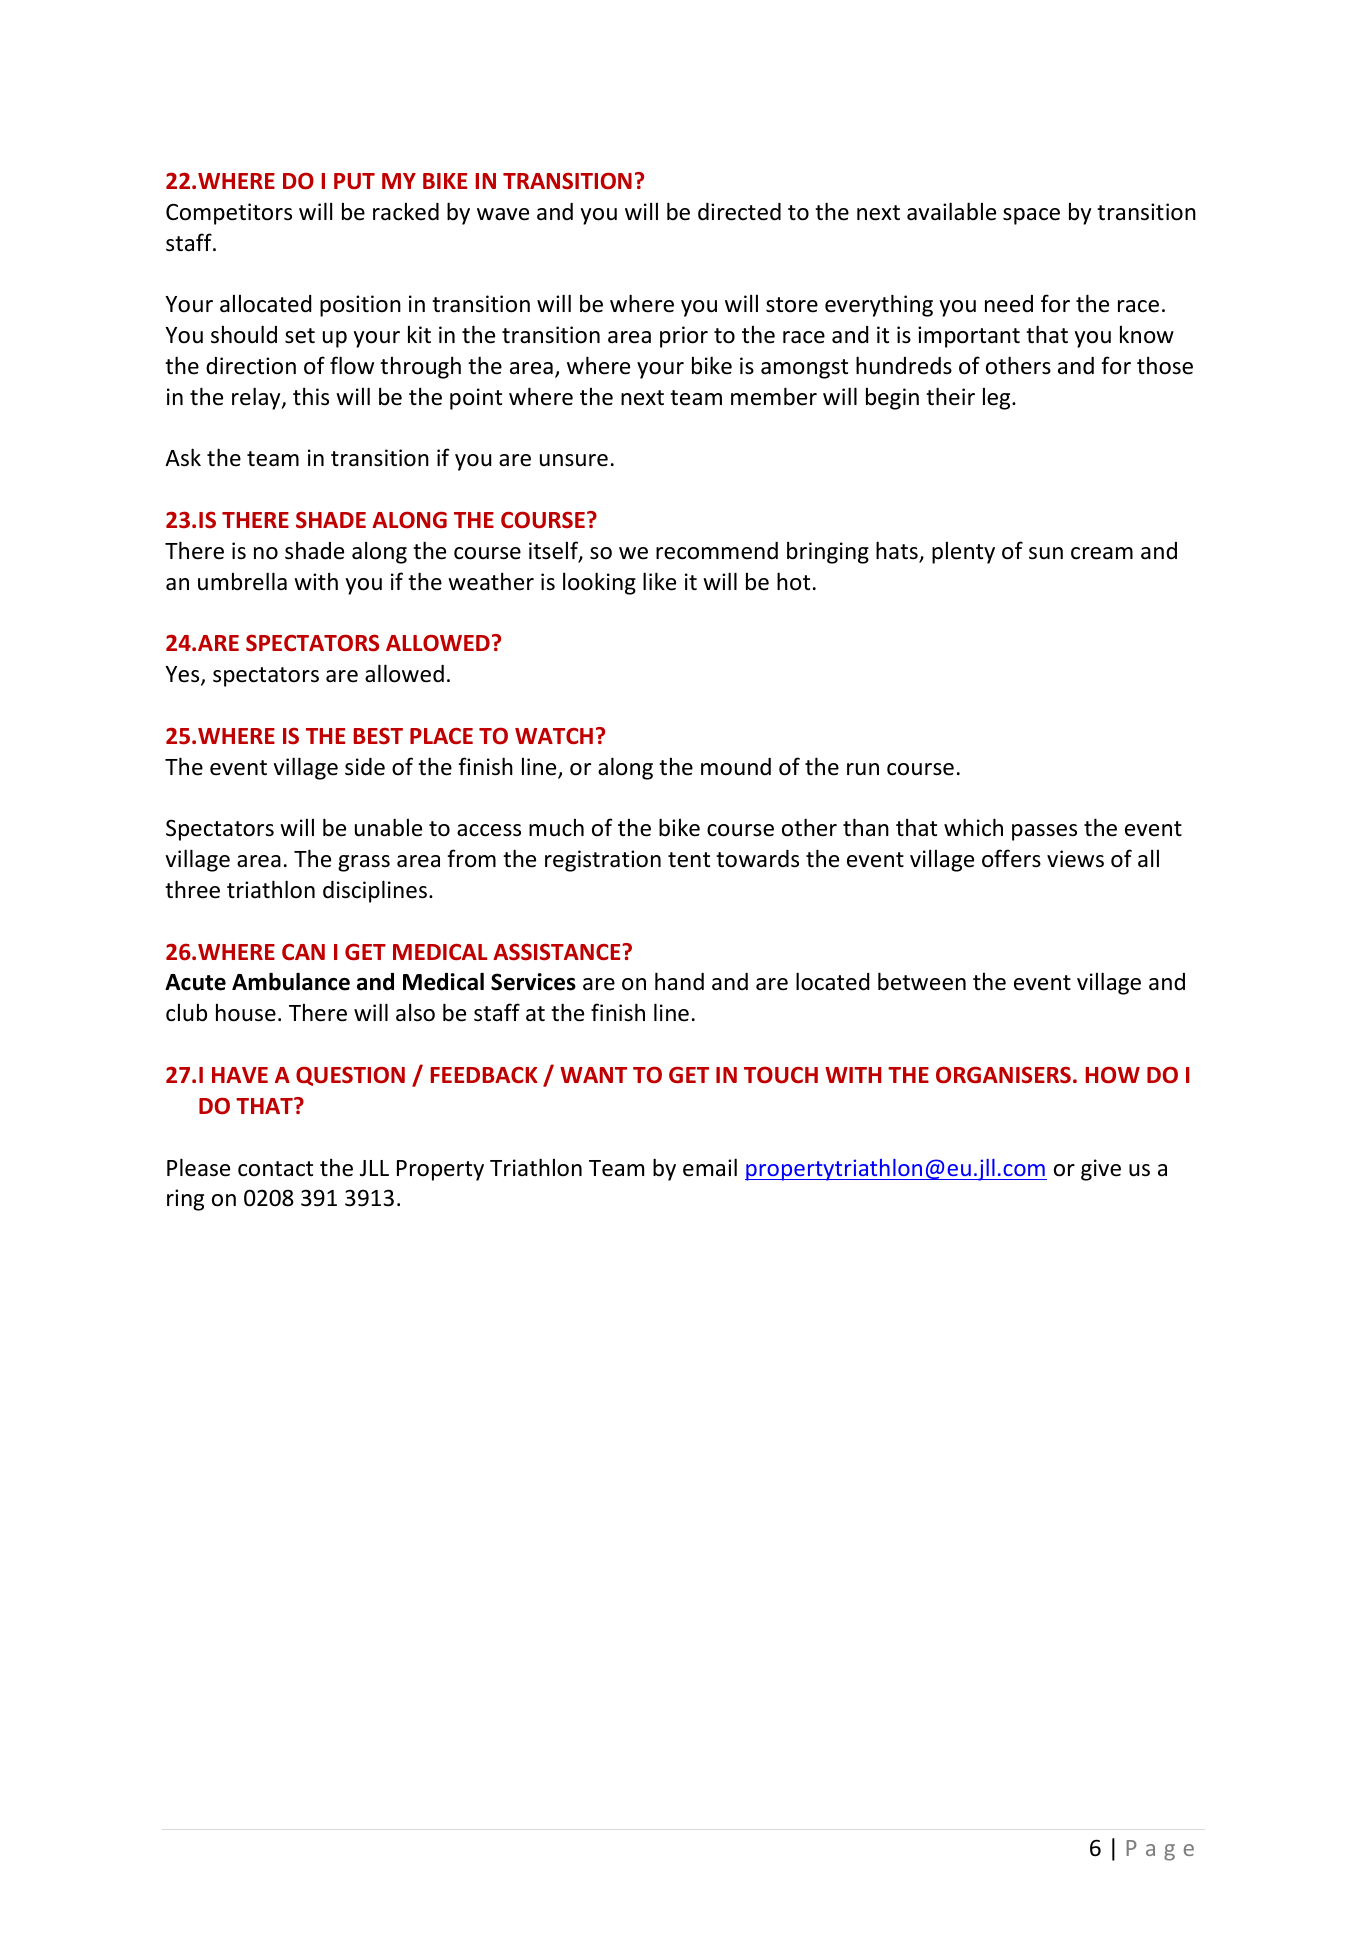 The height and width of the image is (1933, 1367). What do you see at coordinates (275, 1169) in the image?
I see `contact` at bounding box center [275, 1169].
